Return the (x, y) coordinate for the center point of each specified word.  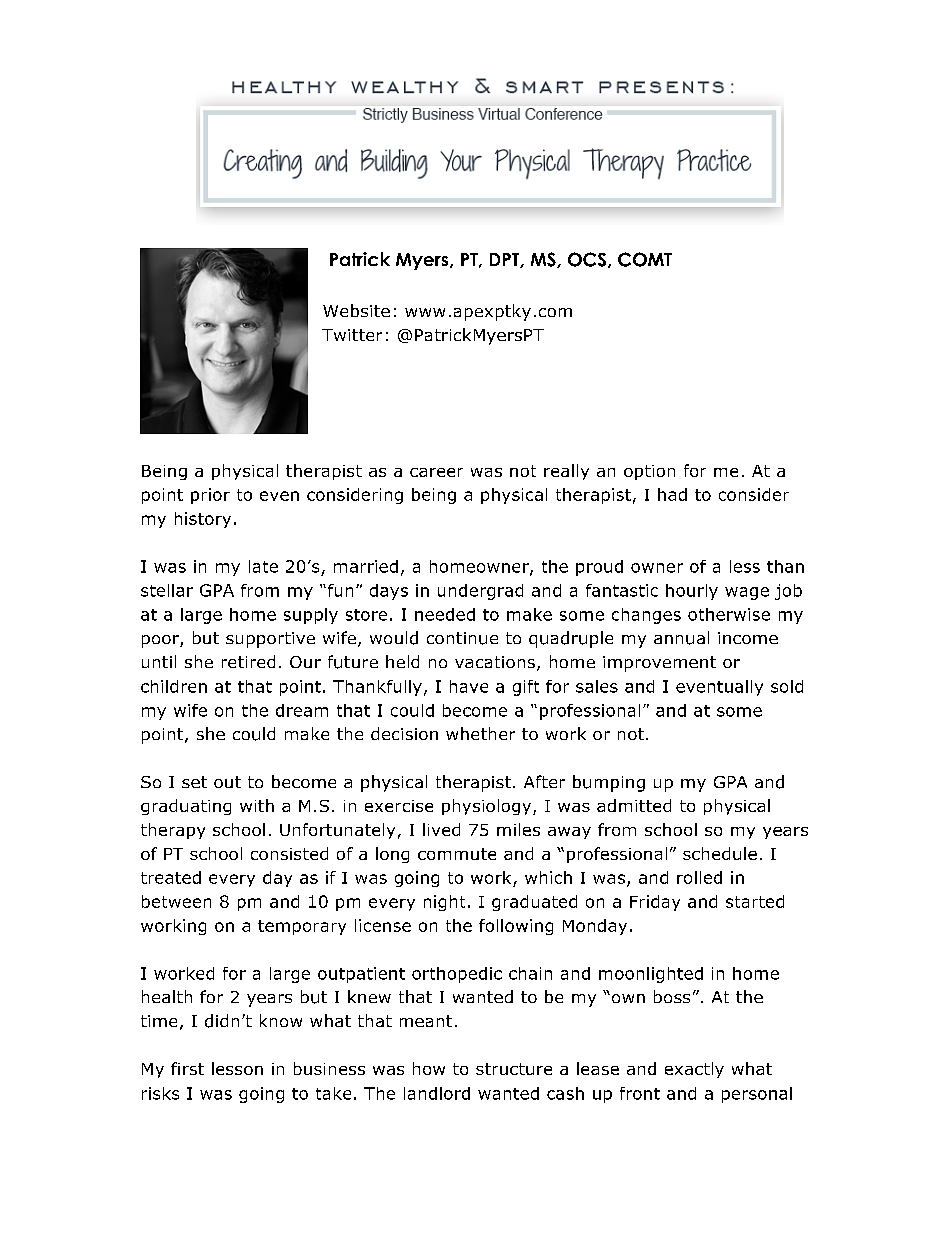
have (469, 686)
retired (248, 661)
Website (356, 310)
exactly (694, 1070)
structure (514, 1069)
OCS (587, 259)
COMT (645, 259)
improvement (659, 664)
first (187, 1068)
